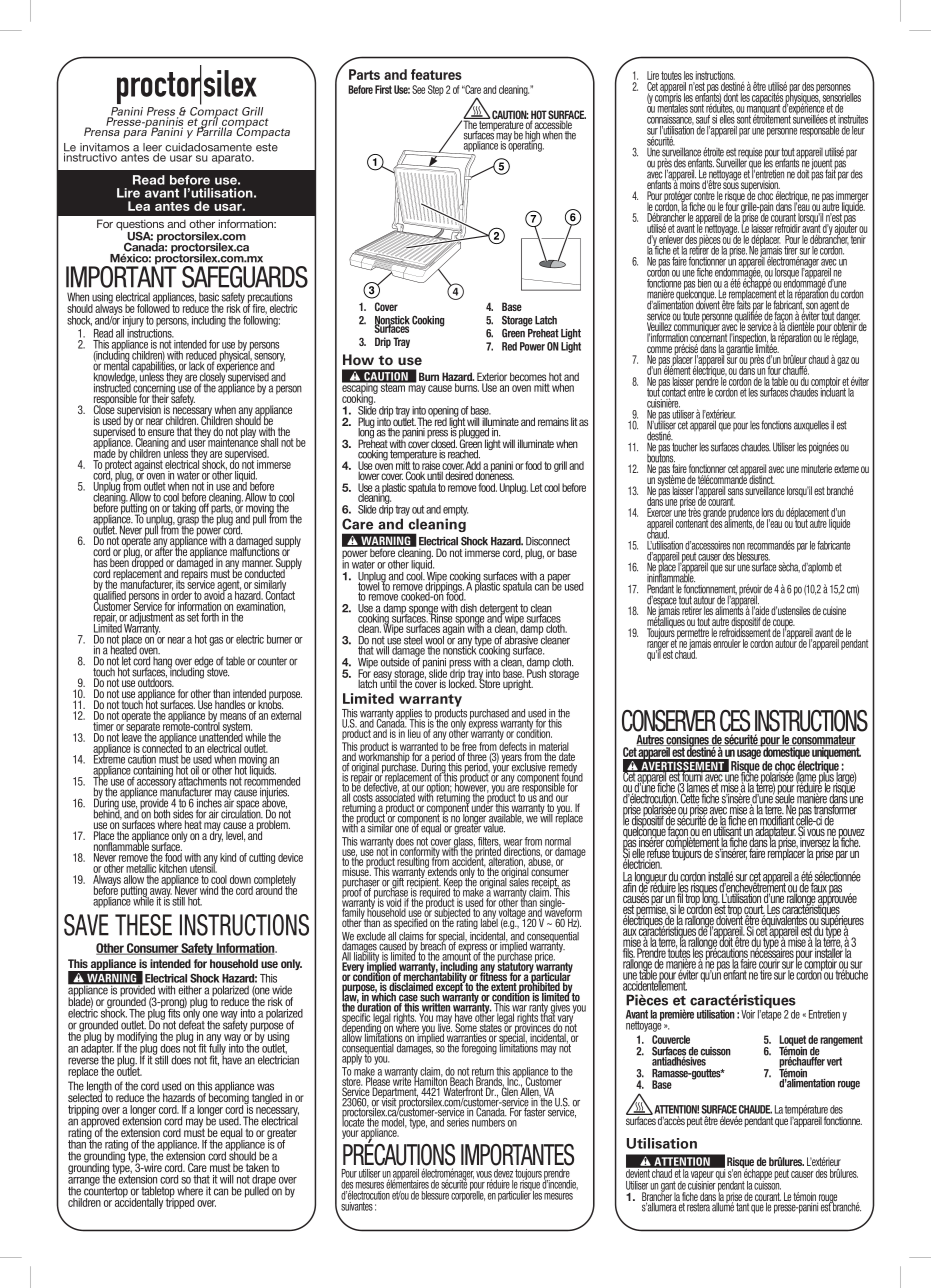 The image size is (931, 1288). I want to click on injury, so click(133, 321).
